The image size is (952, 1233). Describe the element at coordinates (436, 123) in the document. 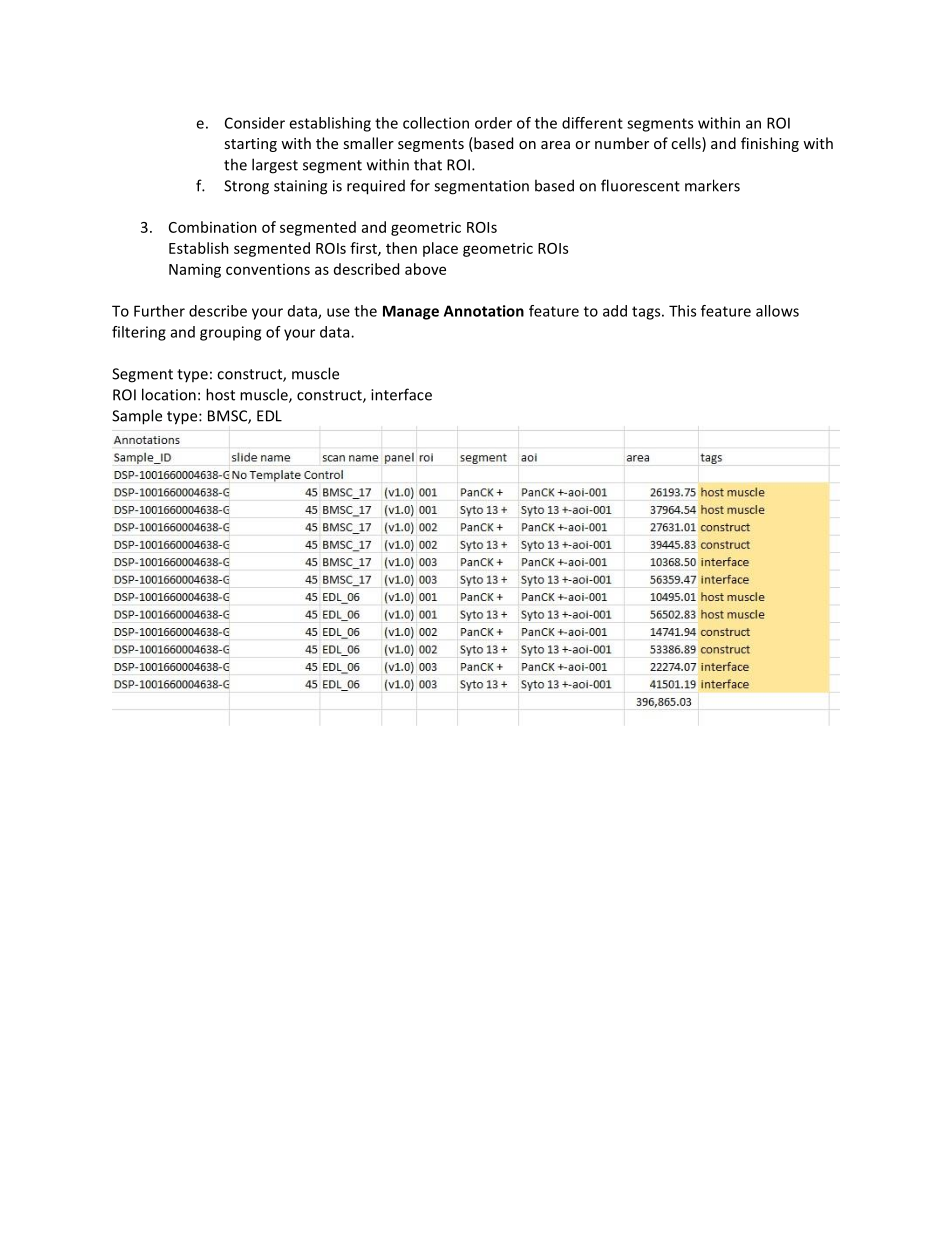

I see `collection` at that location.
